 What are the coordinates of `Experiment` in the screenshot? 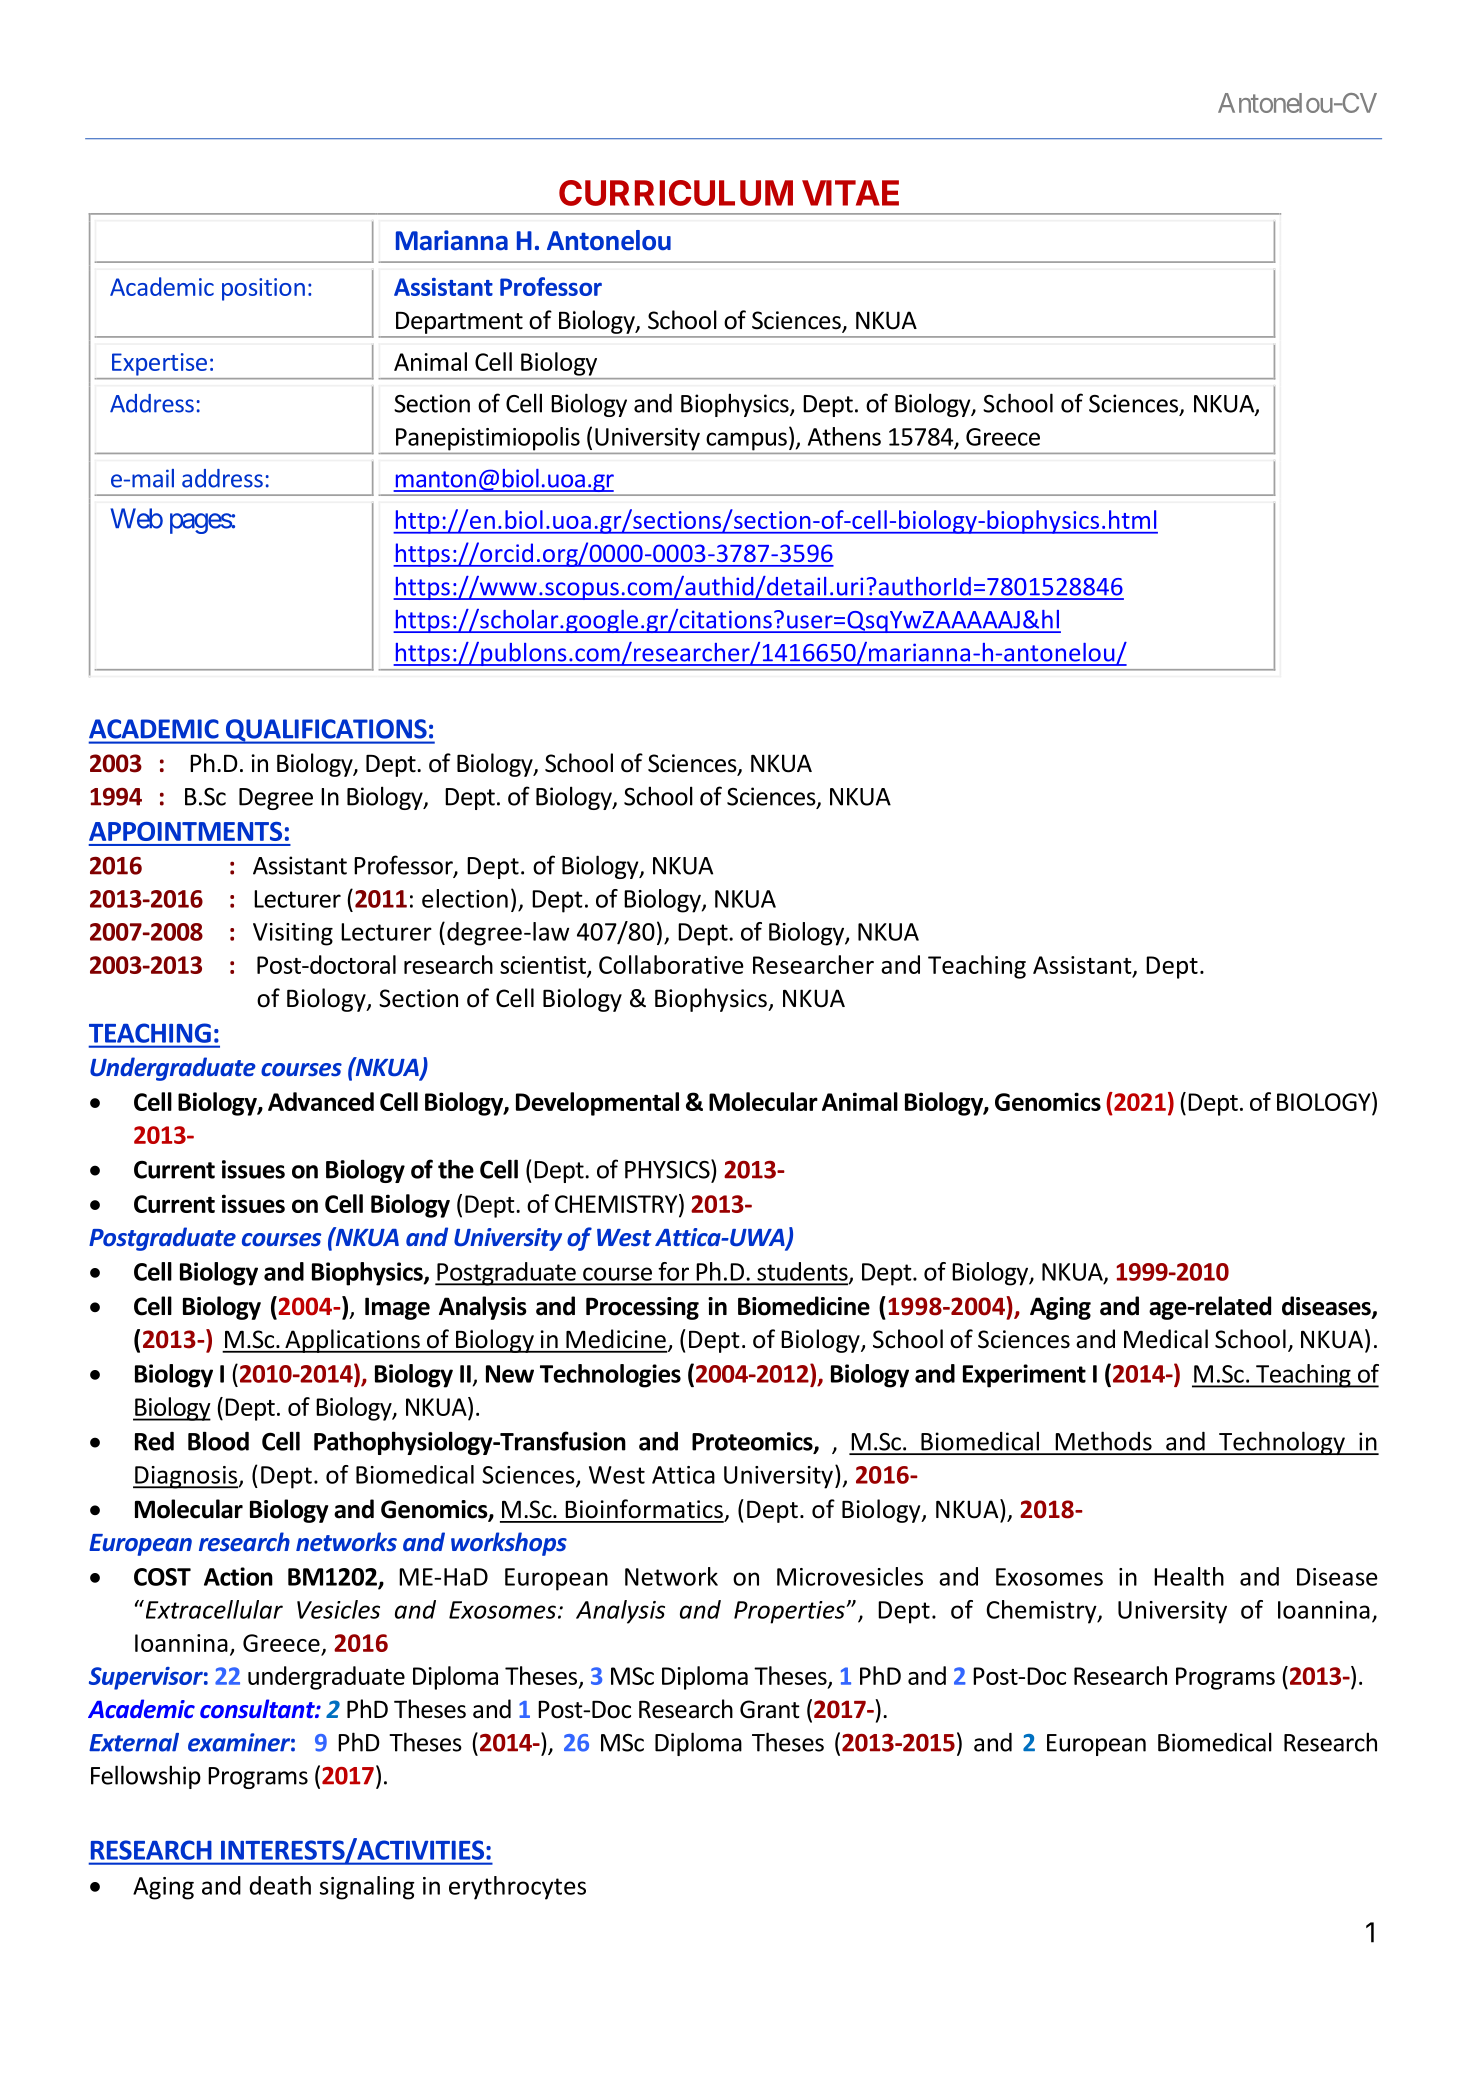 It's located at (1024, 1376).
